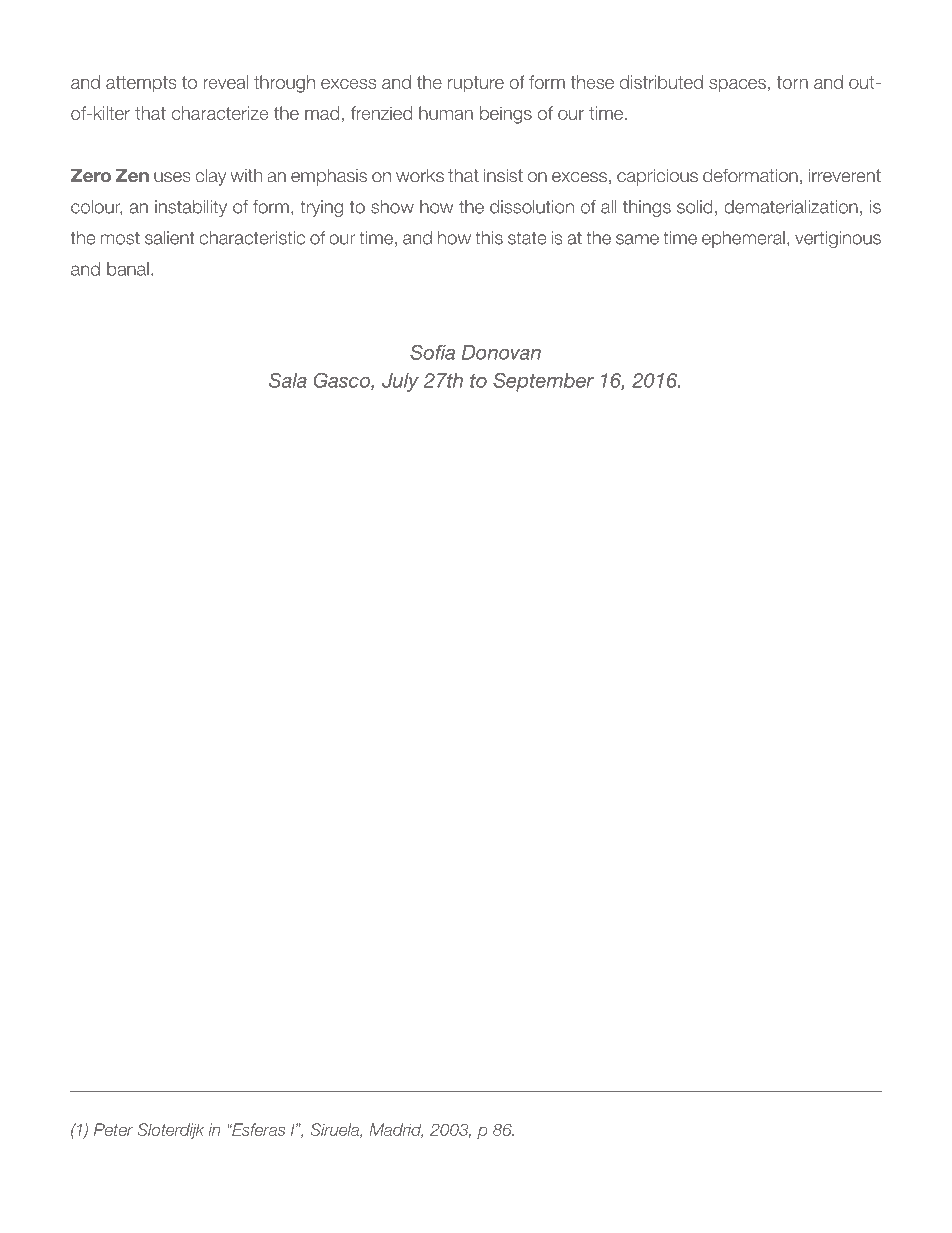 This image has width=952, height=1233. What do you see at coordinates (170, 1131) in the image?
I see `Sloterdijk` at bounding box center [170, 1131].
